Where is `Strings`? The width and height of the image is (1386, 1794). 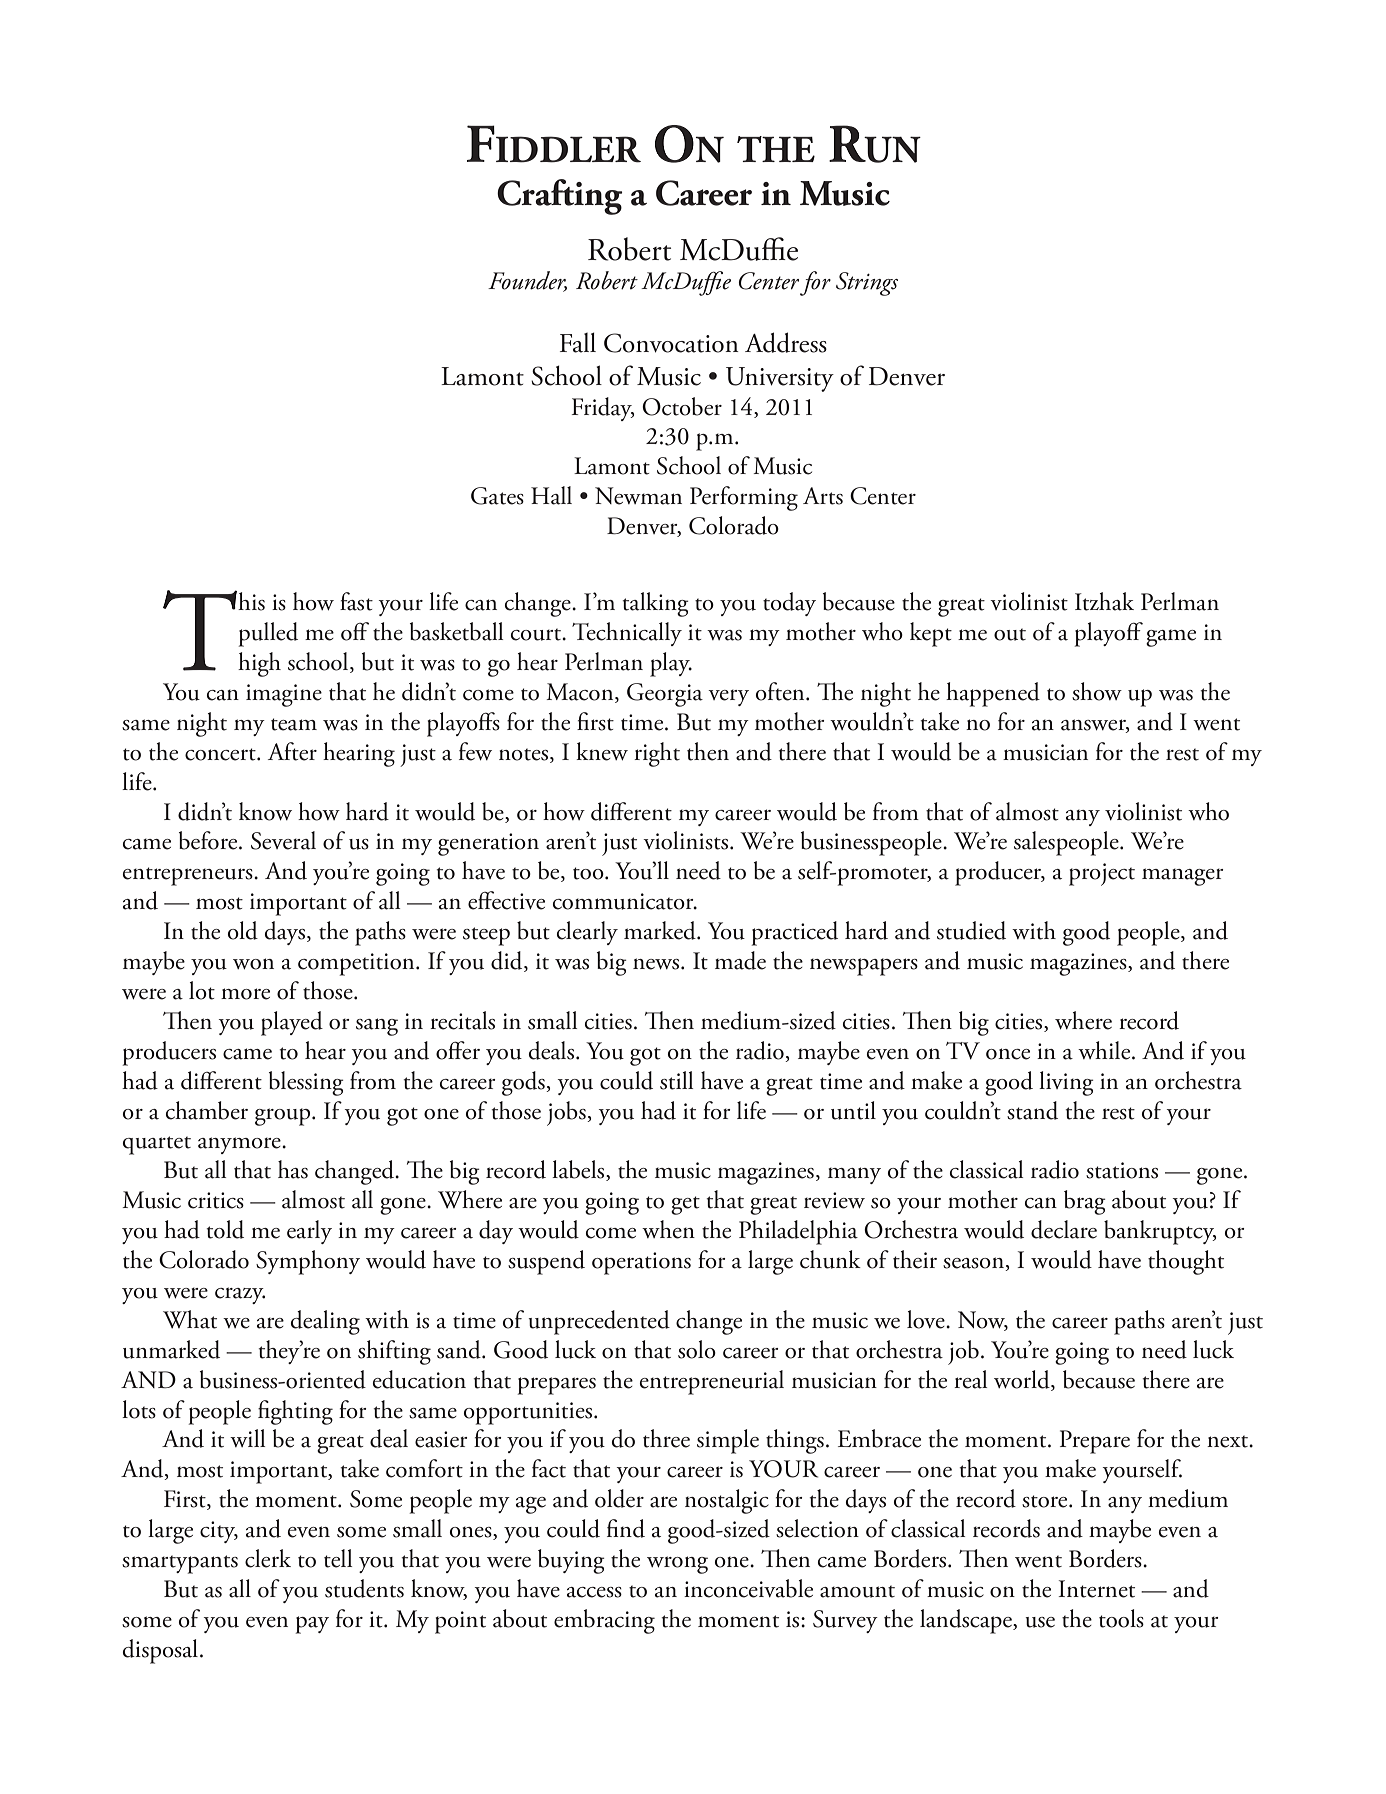
Strings is located at coordinates (867, 284).
